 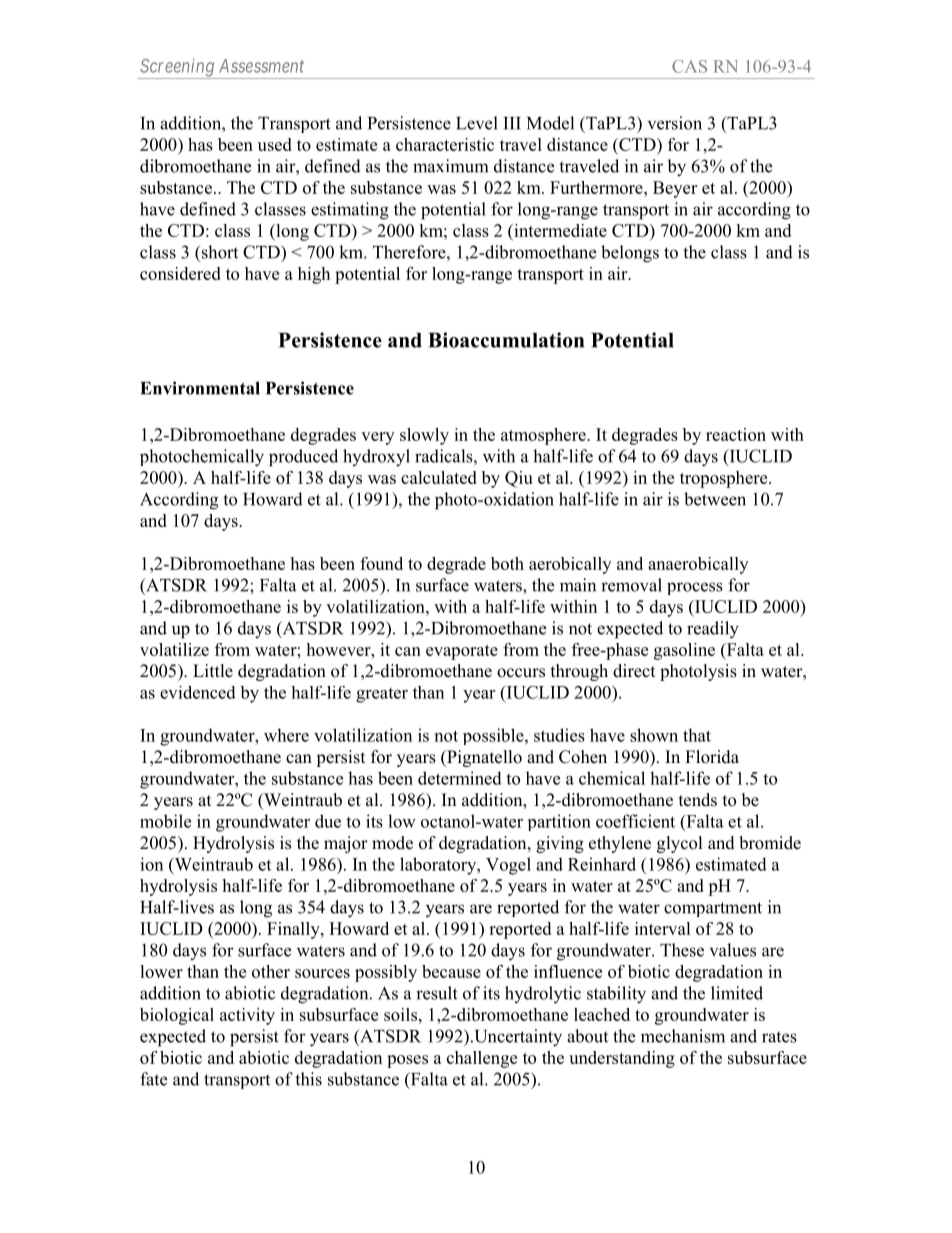 I want to click on challenge, so click(x=482, y=1059).
